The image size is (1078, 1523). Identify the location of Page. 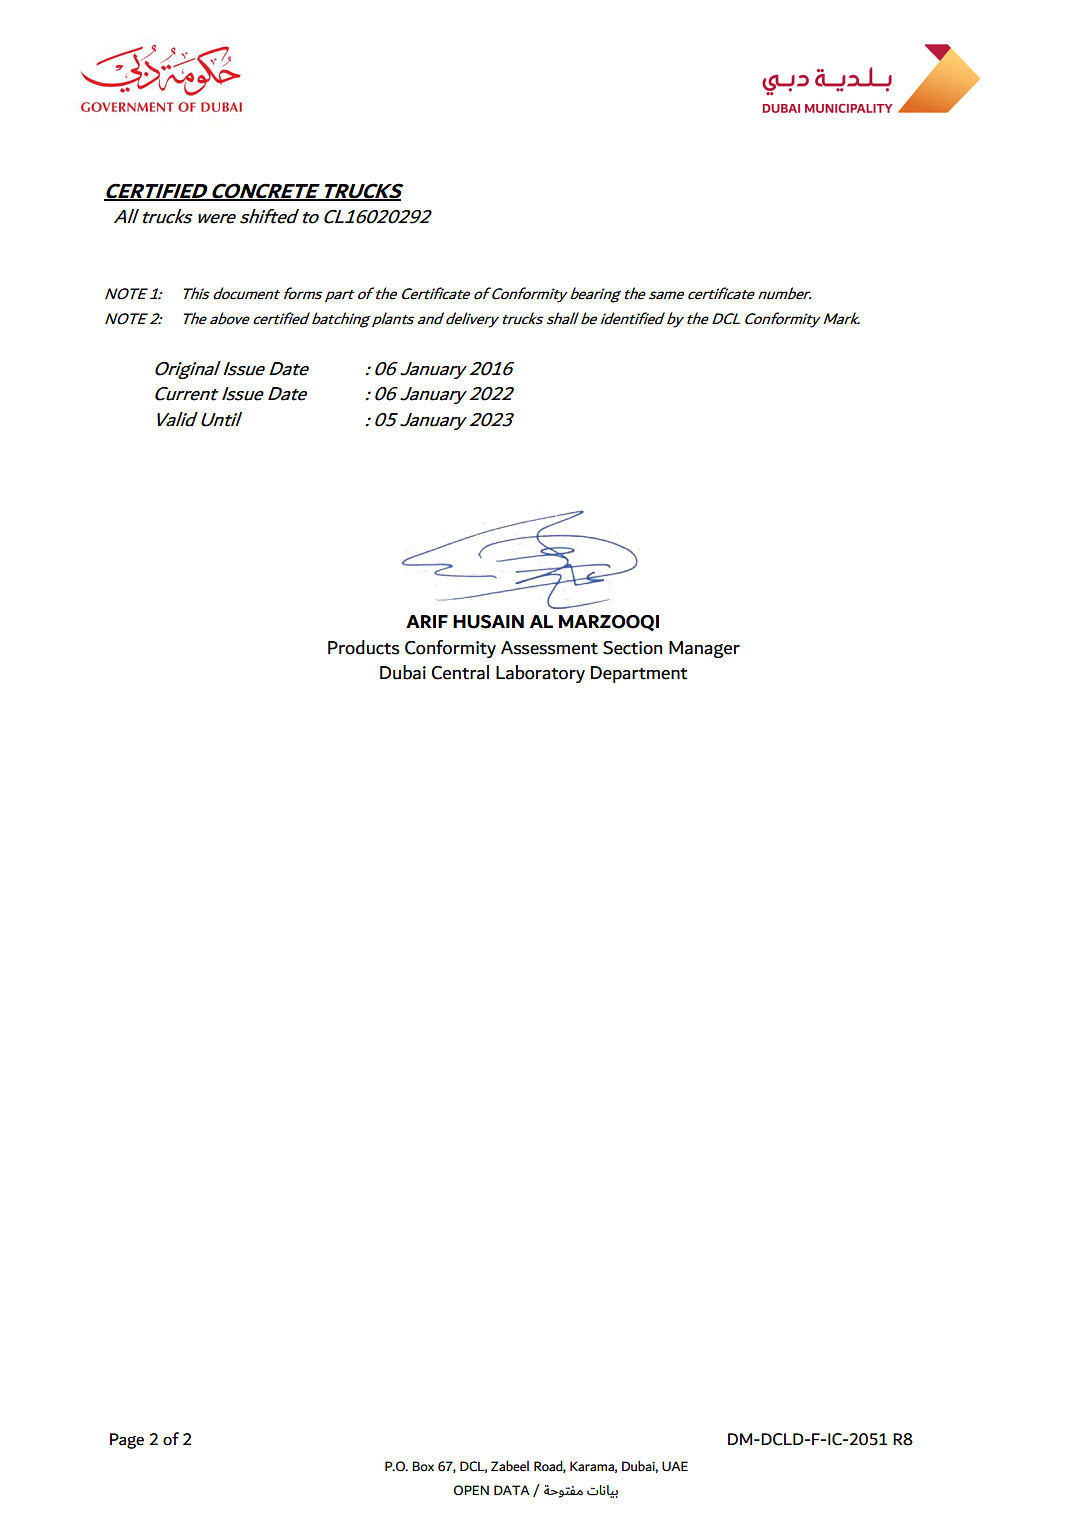
(127, 1441).
